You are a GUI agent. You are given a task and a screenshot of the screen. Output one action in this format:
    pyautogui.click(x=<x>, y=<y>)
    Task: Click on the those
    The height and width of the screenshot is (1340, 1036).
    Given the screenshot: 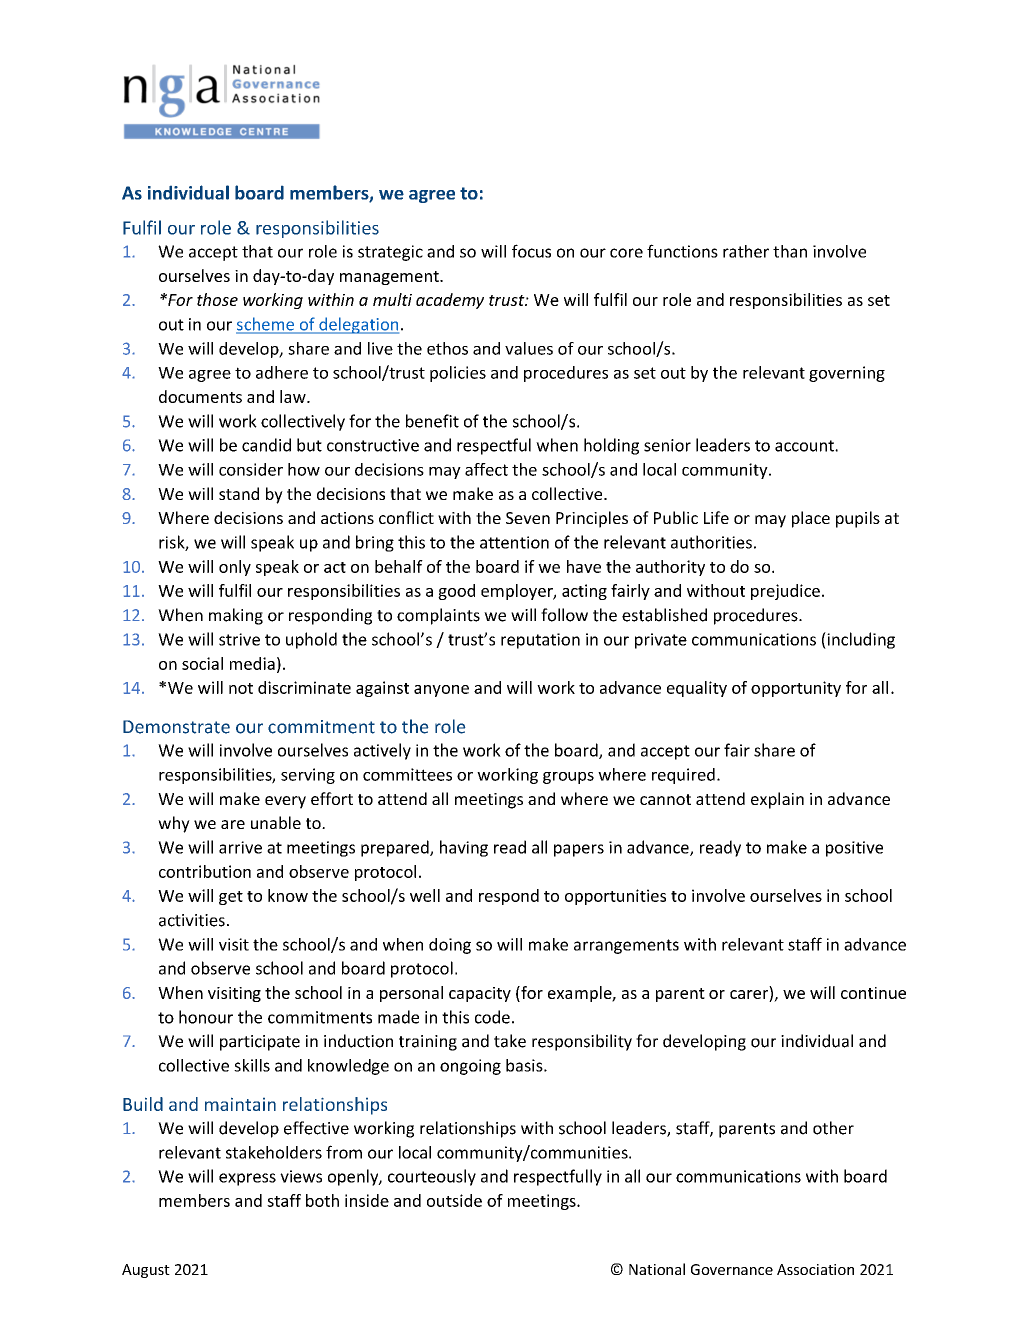 What is the action you would take?
    pyautogui.click(x=217, y=299)
